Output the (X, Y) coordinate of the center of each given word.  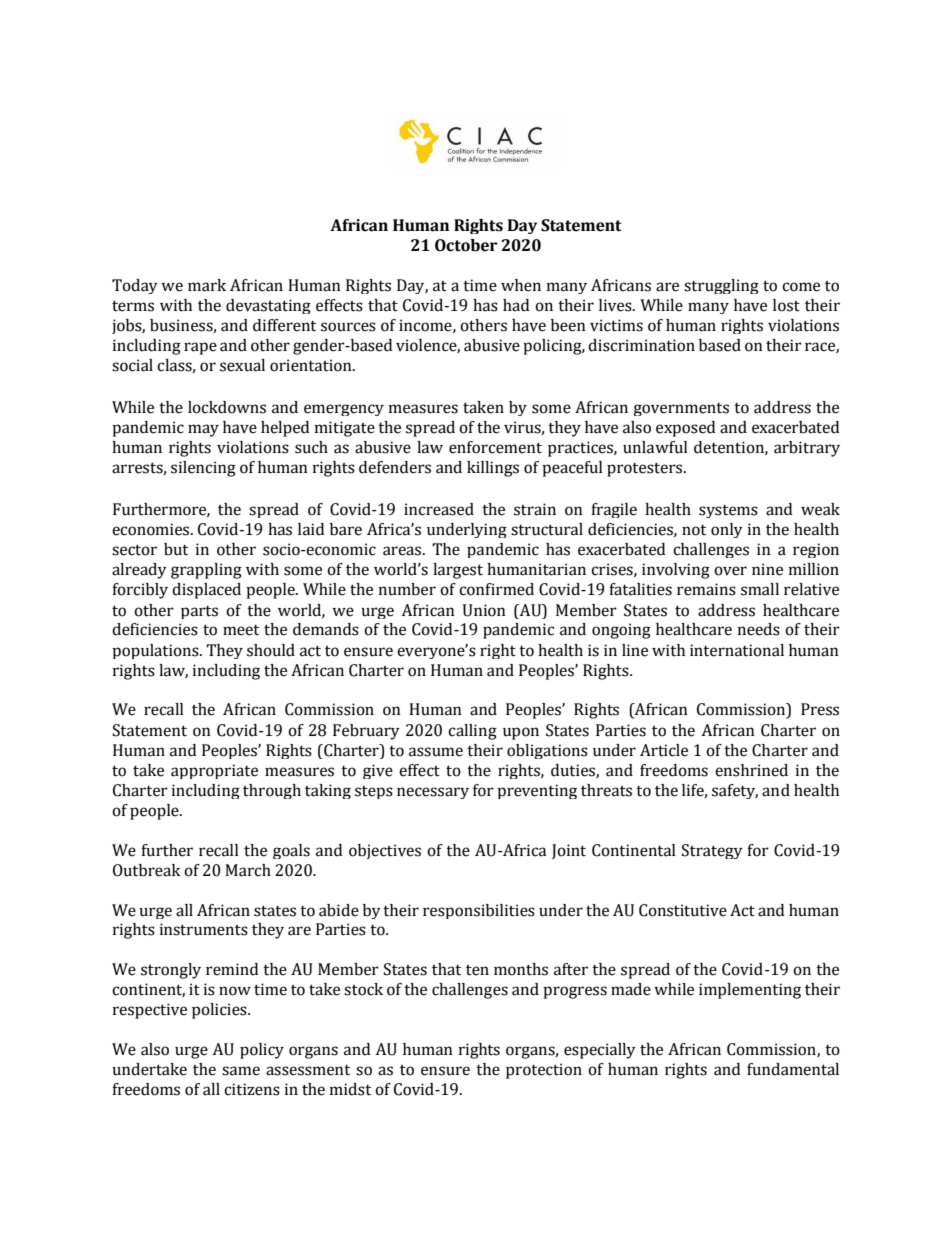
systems (728, 511)
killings (493, 469)
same (241, 1071)
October (466, 245)
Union (484, 610)
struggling (721, 286)
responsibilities (479, 911)
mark (207, 285)
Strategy (712, 851)
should (271, 650)
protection (544, 1071)
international (737, 650)
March (248, 870)
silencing (203, 469)
